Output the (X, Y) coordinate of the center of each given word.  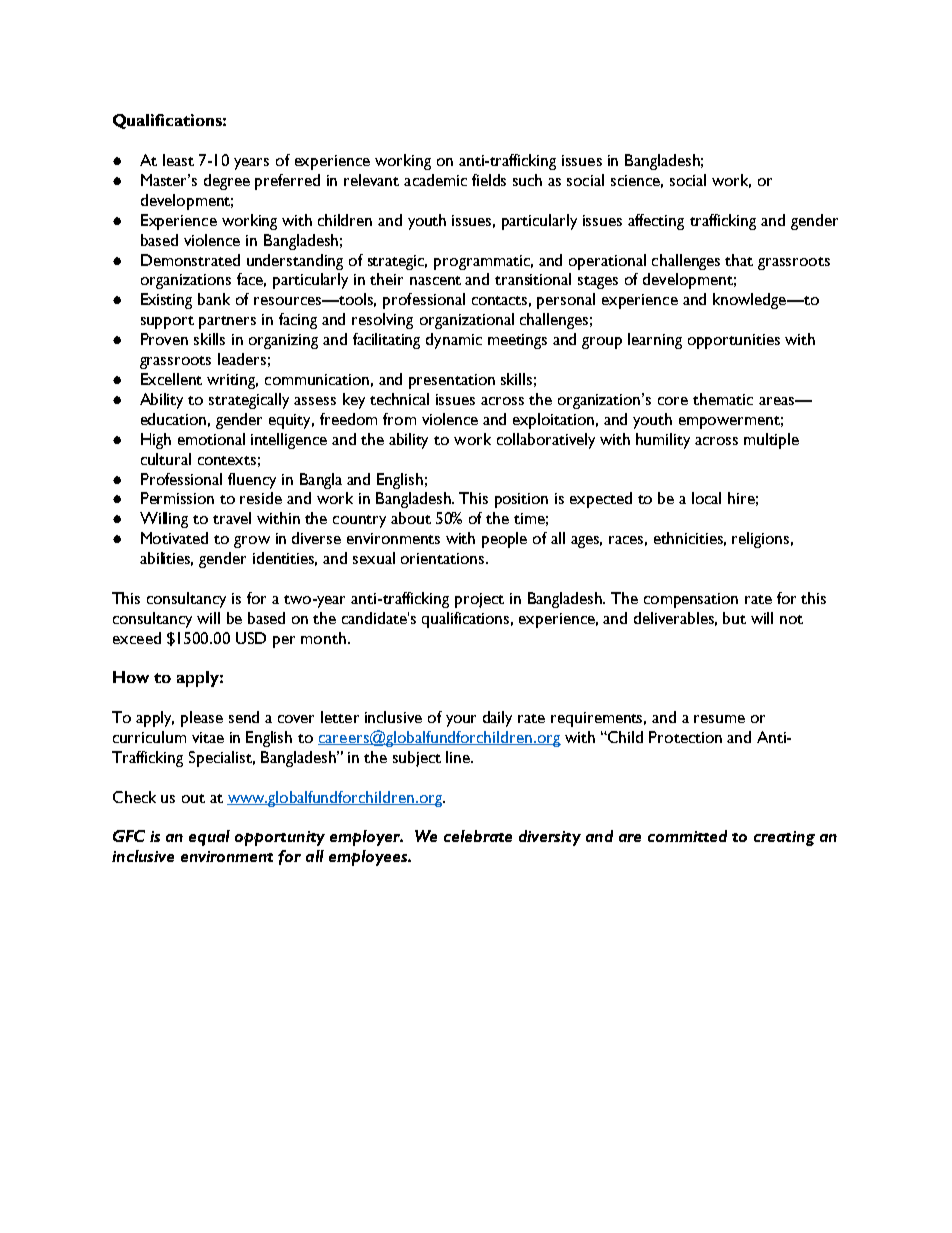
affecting (656, 222)
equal (209, 838)
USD (251, 638)
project (479, 600)
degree (227, 182)
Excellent (171, 379)
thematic (723, 399)
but (734, 618)
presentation (452, 381)
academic (435, 180)
